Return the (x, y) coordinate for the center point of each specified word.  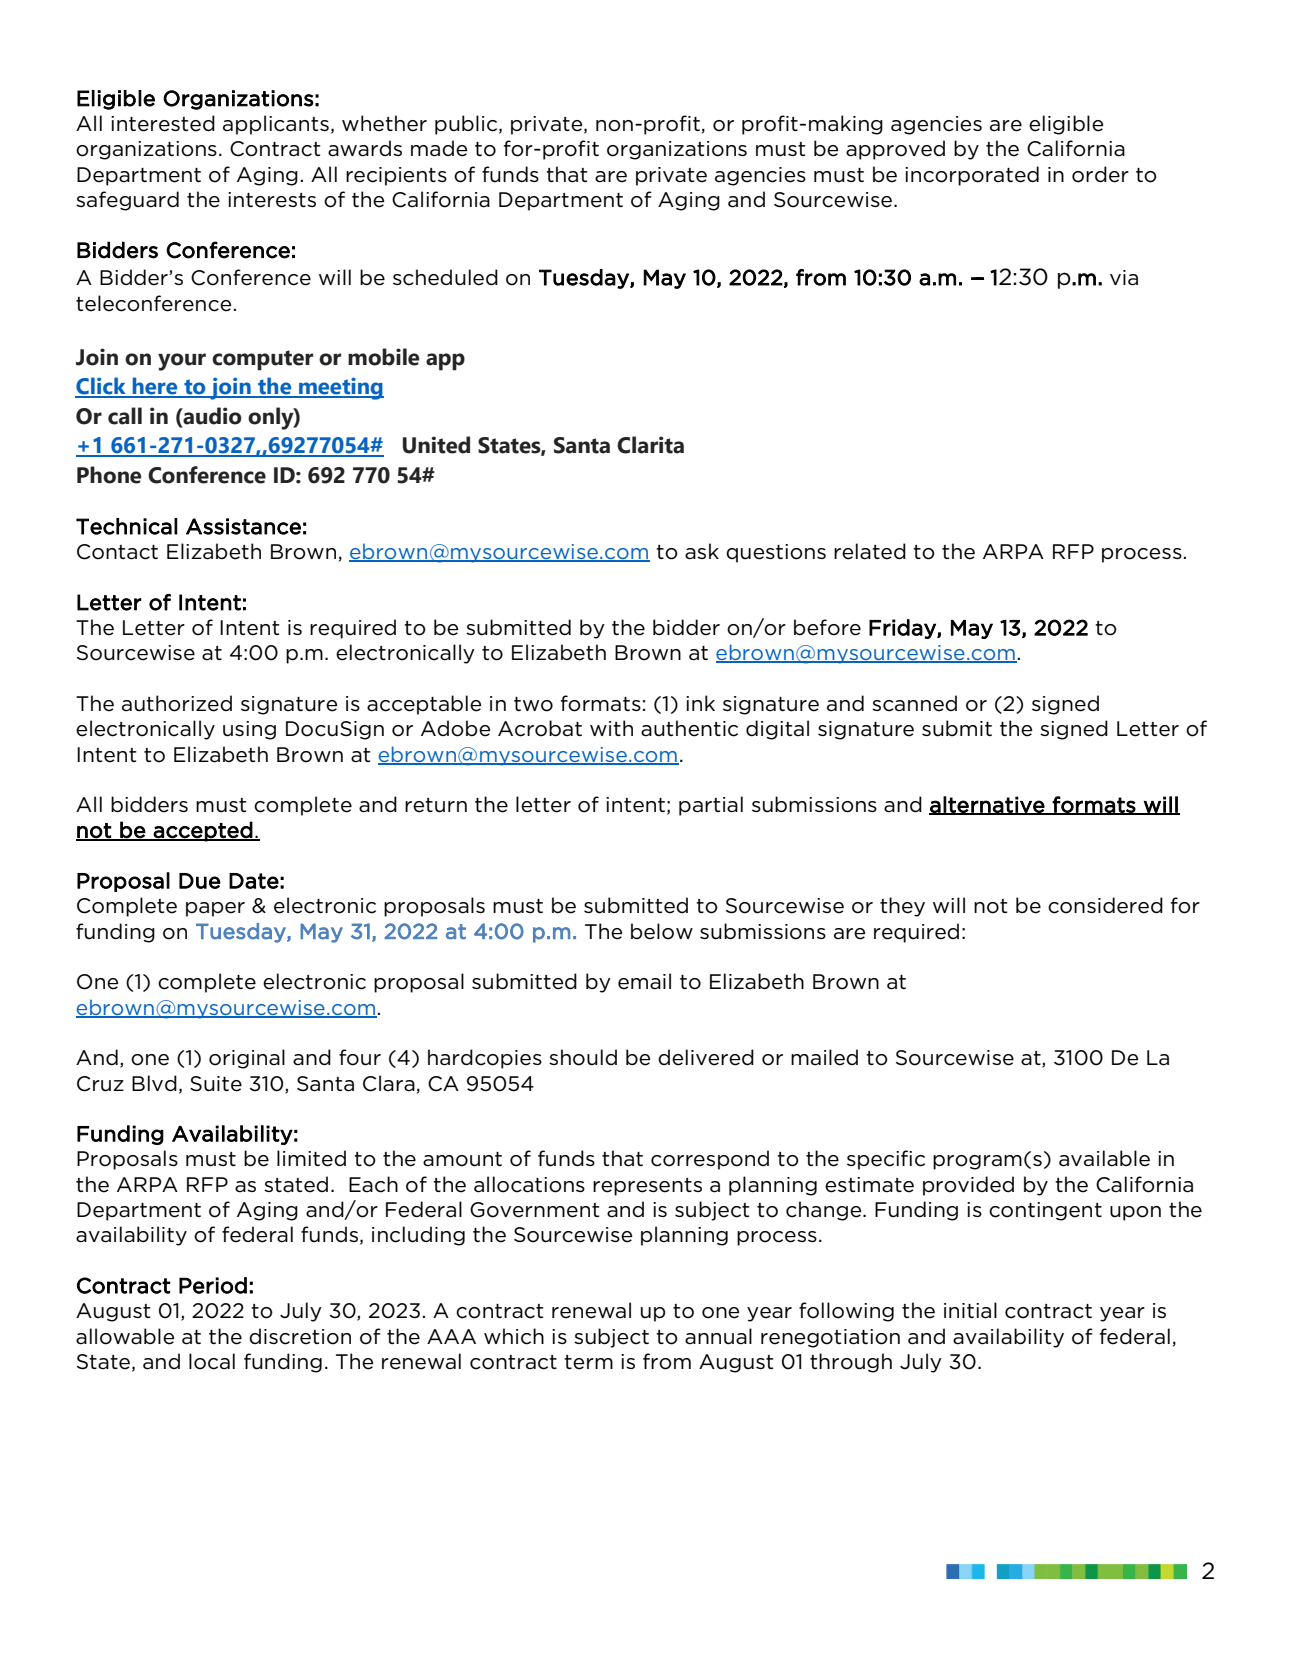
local (212, 1361)
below (662, 931)
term (588, 1362)
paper (215, 909)
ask (702, 551)
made (439, 148)
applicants (276, 125)
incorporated (972, 176)
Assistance (243, 526)
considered (1105, 905)
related (870, 551)
